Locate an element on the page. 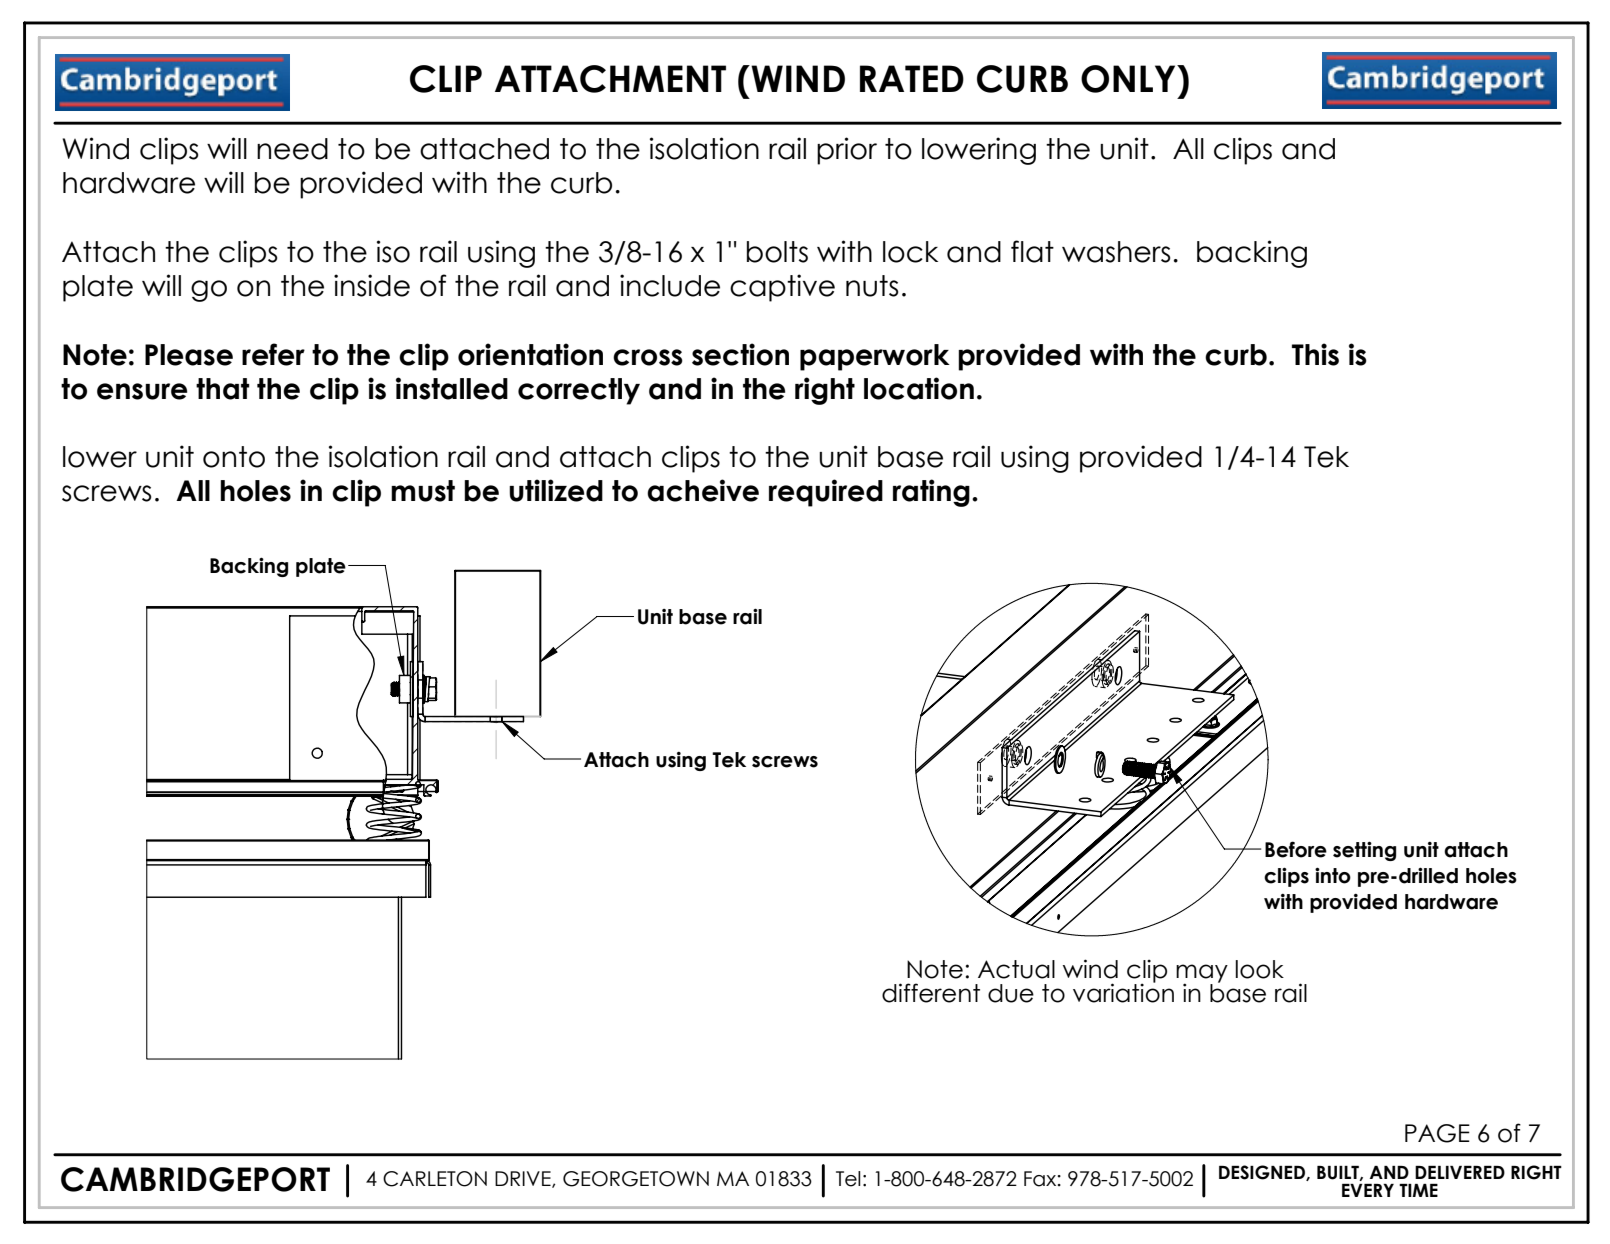  ONLY is located at coordinates (1129, 79).
